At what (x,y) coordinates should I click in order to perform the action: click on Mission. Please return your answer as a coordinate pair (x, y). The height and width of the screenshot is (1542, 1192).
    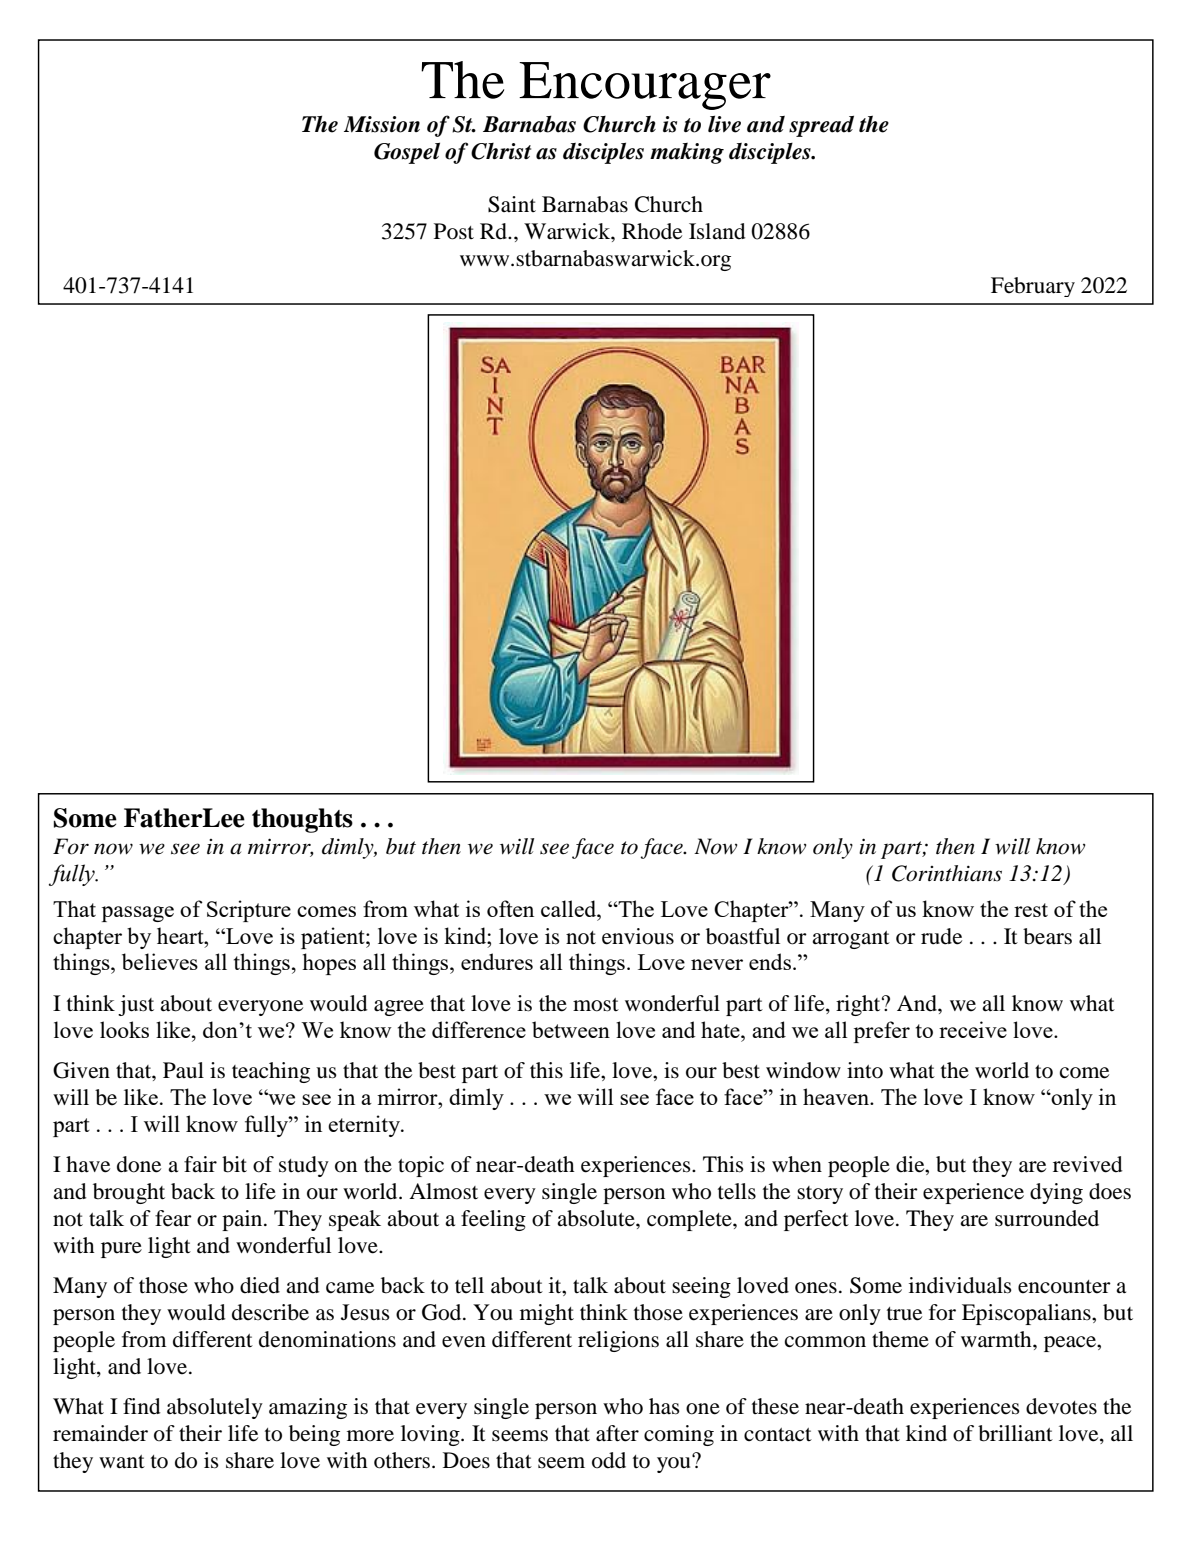
    Looking at the image, I should click on (382, 124).
